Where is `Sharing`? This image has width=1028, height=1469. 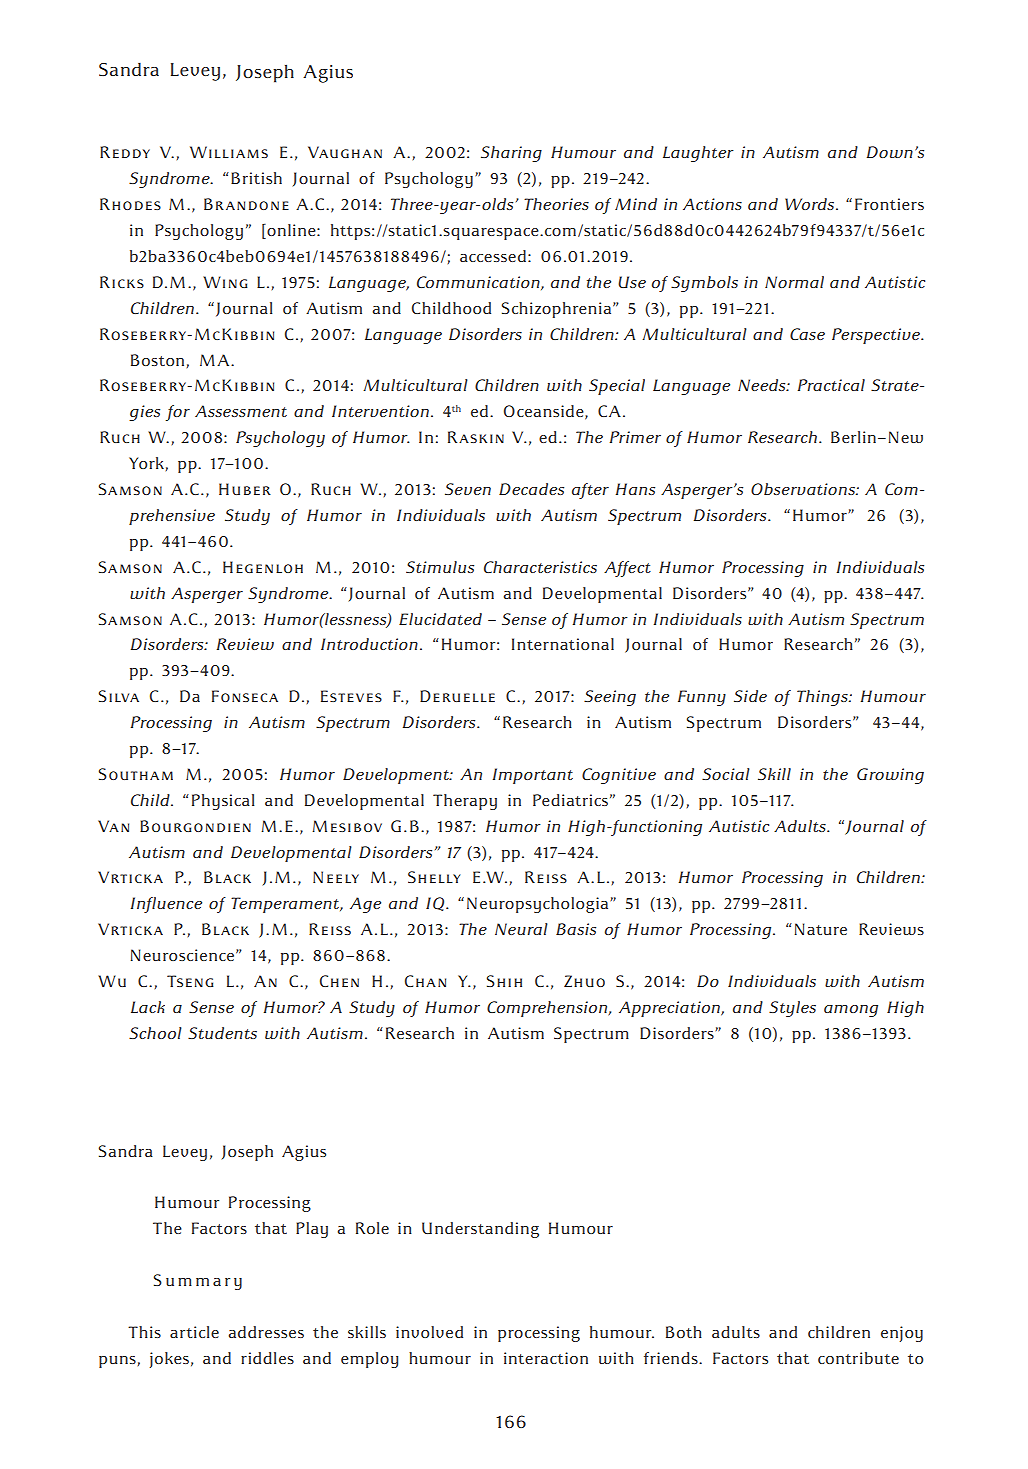
Sharing is located at coordinates (511, 154).
